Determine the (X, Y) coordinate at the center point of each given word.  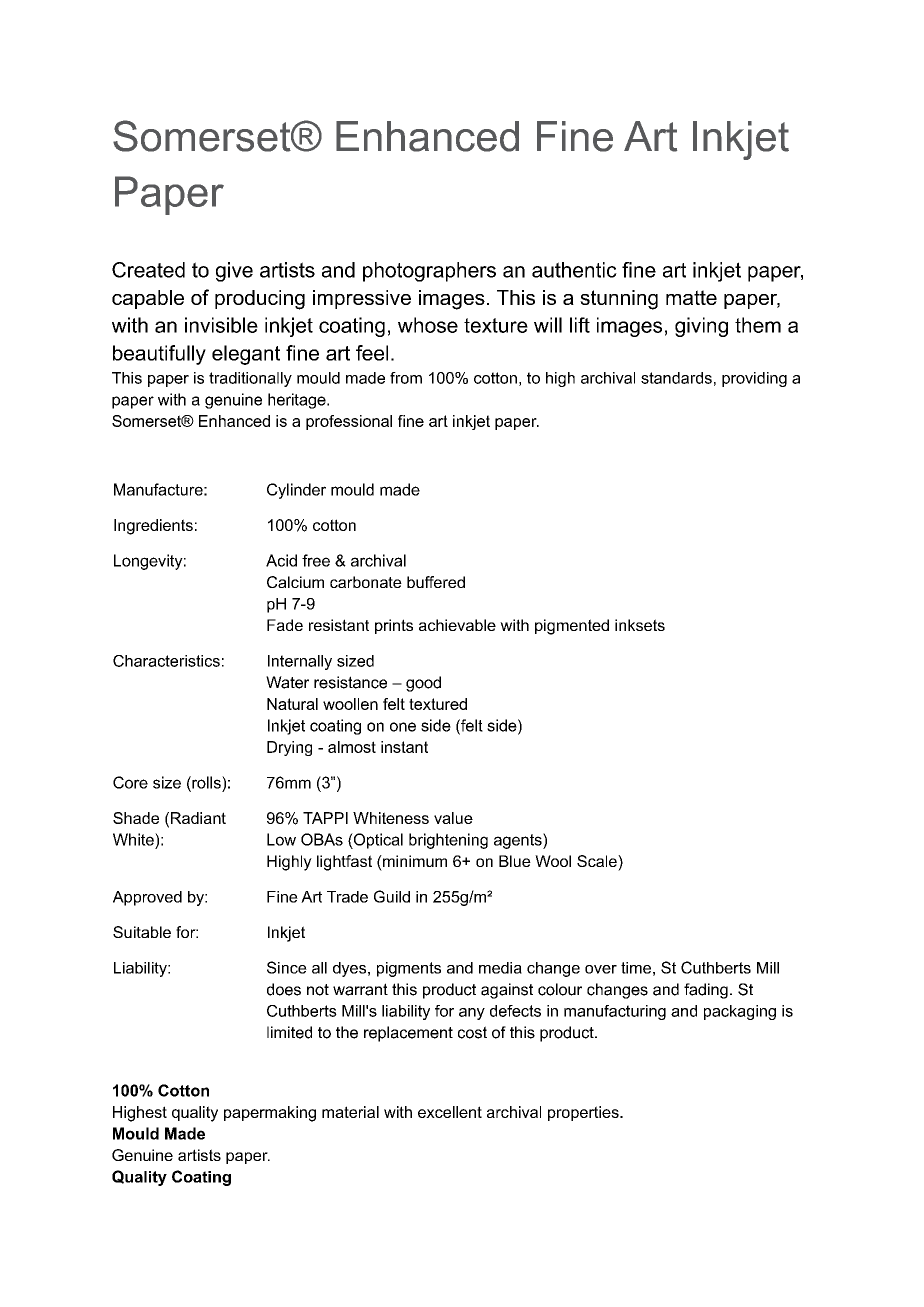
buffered (436, 582)
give (234, 272)
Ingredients (153, 527)
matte (691, 297)
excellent (450, 1112)
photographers (429, 272)
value (453, 818)
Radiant (198, 818)
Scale (598, 861)
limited (289, 1032)
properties (584, 1113)
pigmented (572, 627)
